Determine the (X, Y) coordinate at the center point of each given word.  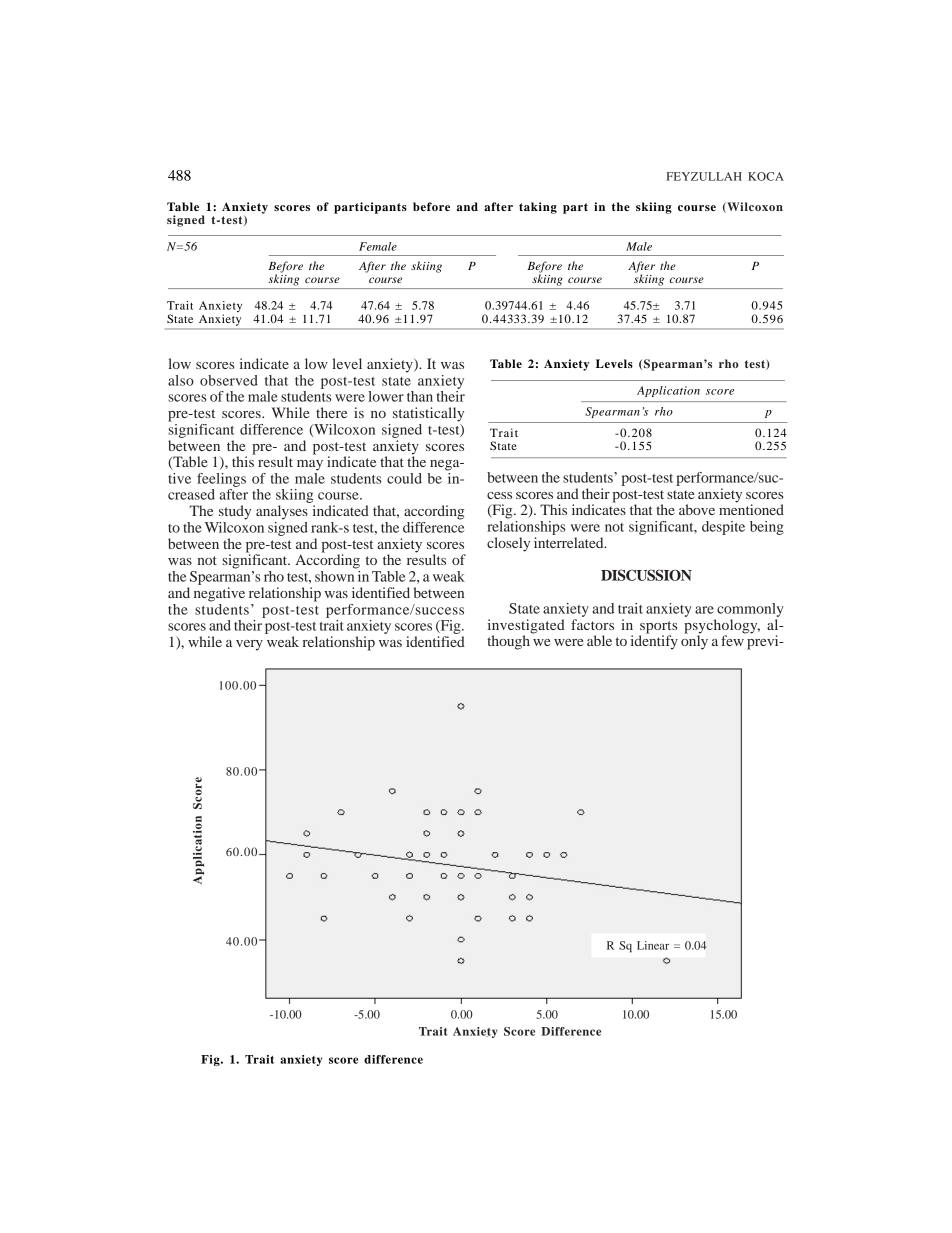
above (697, 509)
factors (592, 624)
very (249, 645)
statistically (428, 414)
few (733, 639)
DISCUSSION (646, 575)
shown (336, 575)
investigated (526, 627)
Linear (653, 945)
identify (654, 641)
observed (229, 380)
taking (538, 208)
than (420, 396)
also (181, 380)
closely (508, 544)
